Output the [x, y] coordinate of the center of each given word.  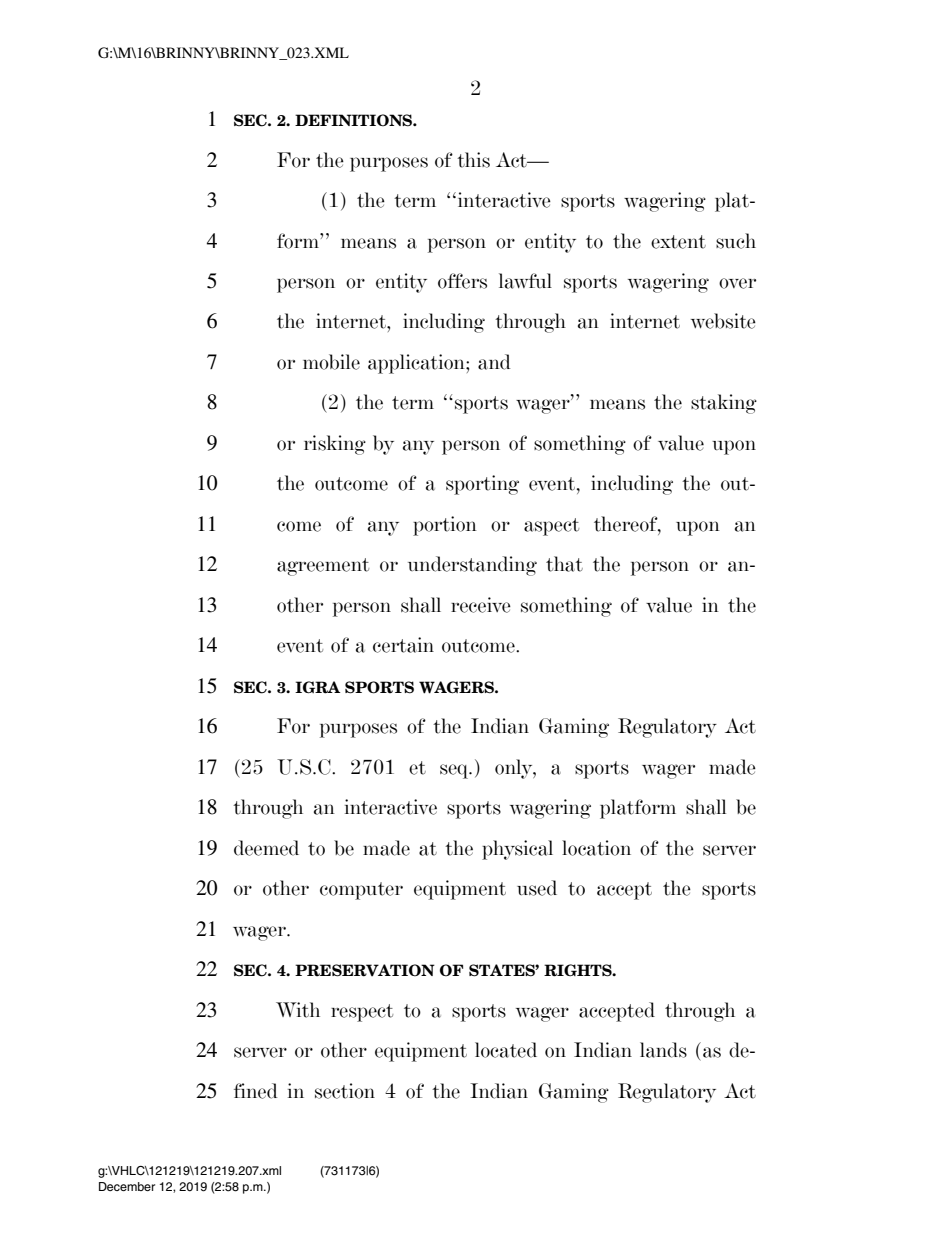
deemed [266, 848]
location [596, 848]
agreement [323, 567]
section [345, 1091]
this [473, 160]
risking [335, 445]
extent [678, 242]
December [127, 1186]
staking [724, 404]
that [564, 564]
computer [361, 891]
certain [403, 645]
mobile [331, 362]
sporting [482, 485]
